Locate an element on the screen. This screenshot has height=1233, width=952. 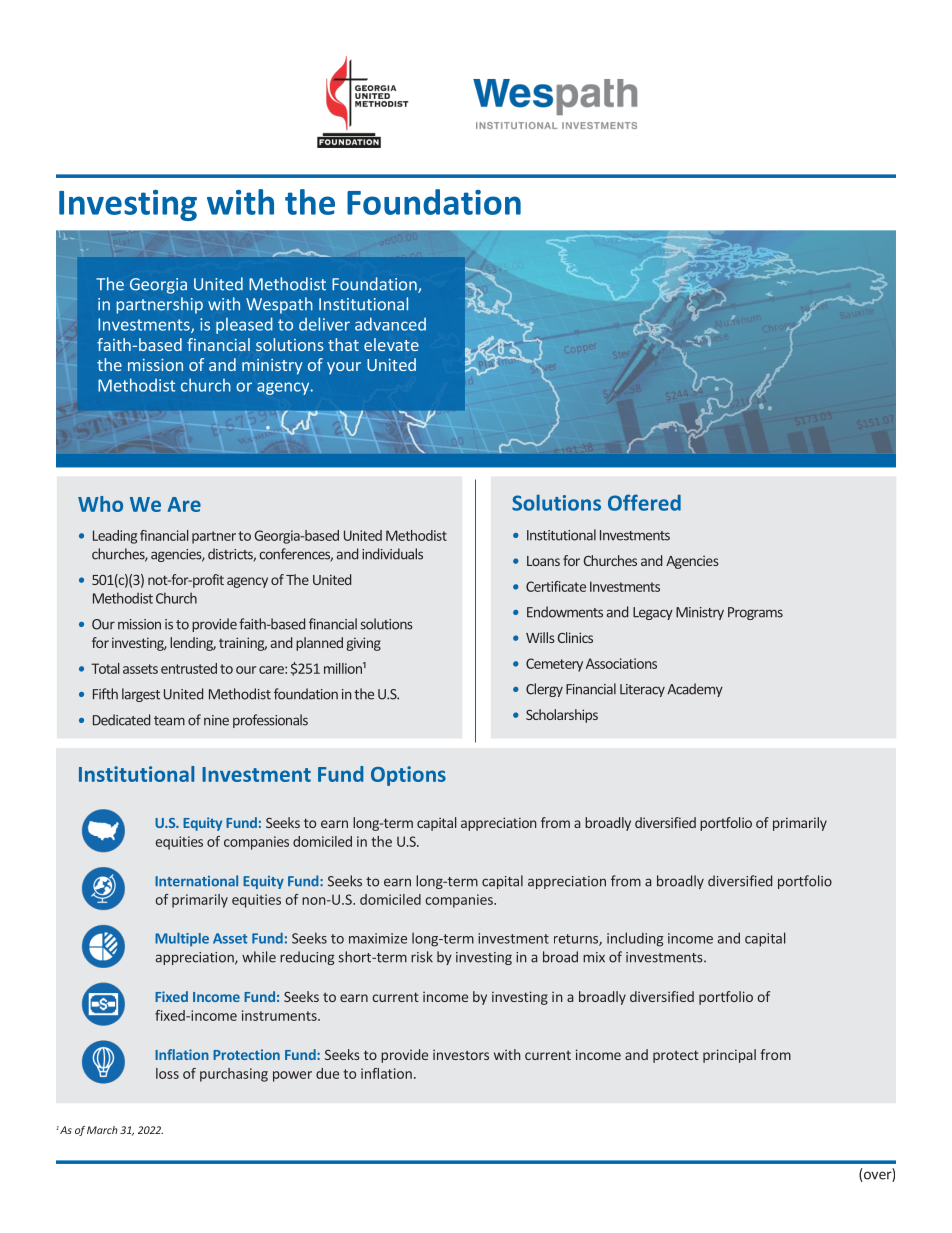
individuals is located at coordinates (392, 554).
